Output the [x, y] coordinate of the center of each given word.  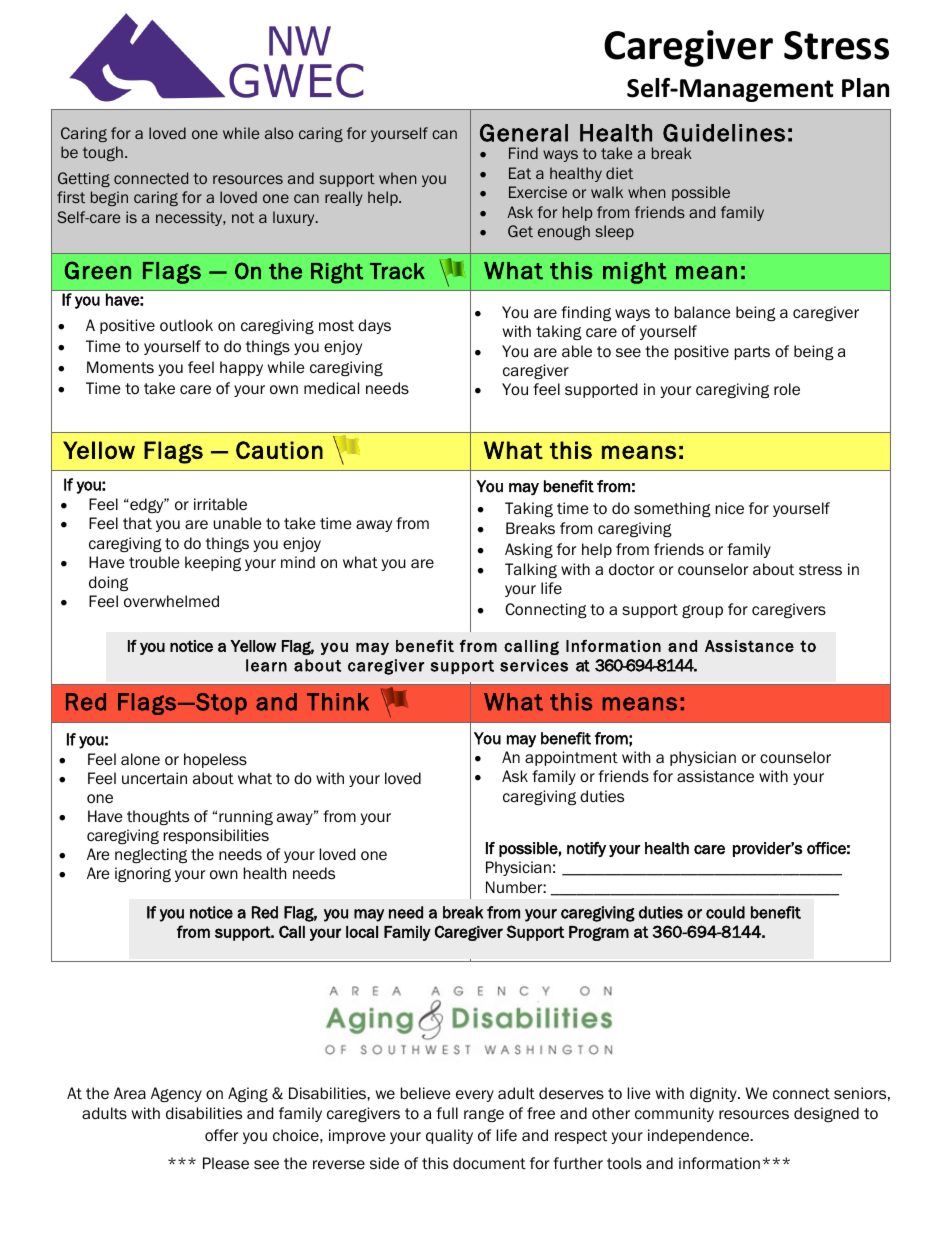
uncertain [154, 778]
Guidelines [724, 133]
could [725, 912]
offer [221, 1135]
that [137, 523]
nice [730, 508]
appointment [571, 758]
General [524, 133]
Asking [529, 550]
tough [103, 153]
